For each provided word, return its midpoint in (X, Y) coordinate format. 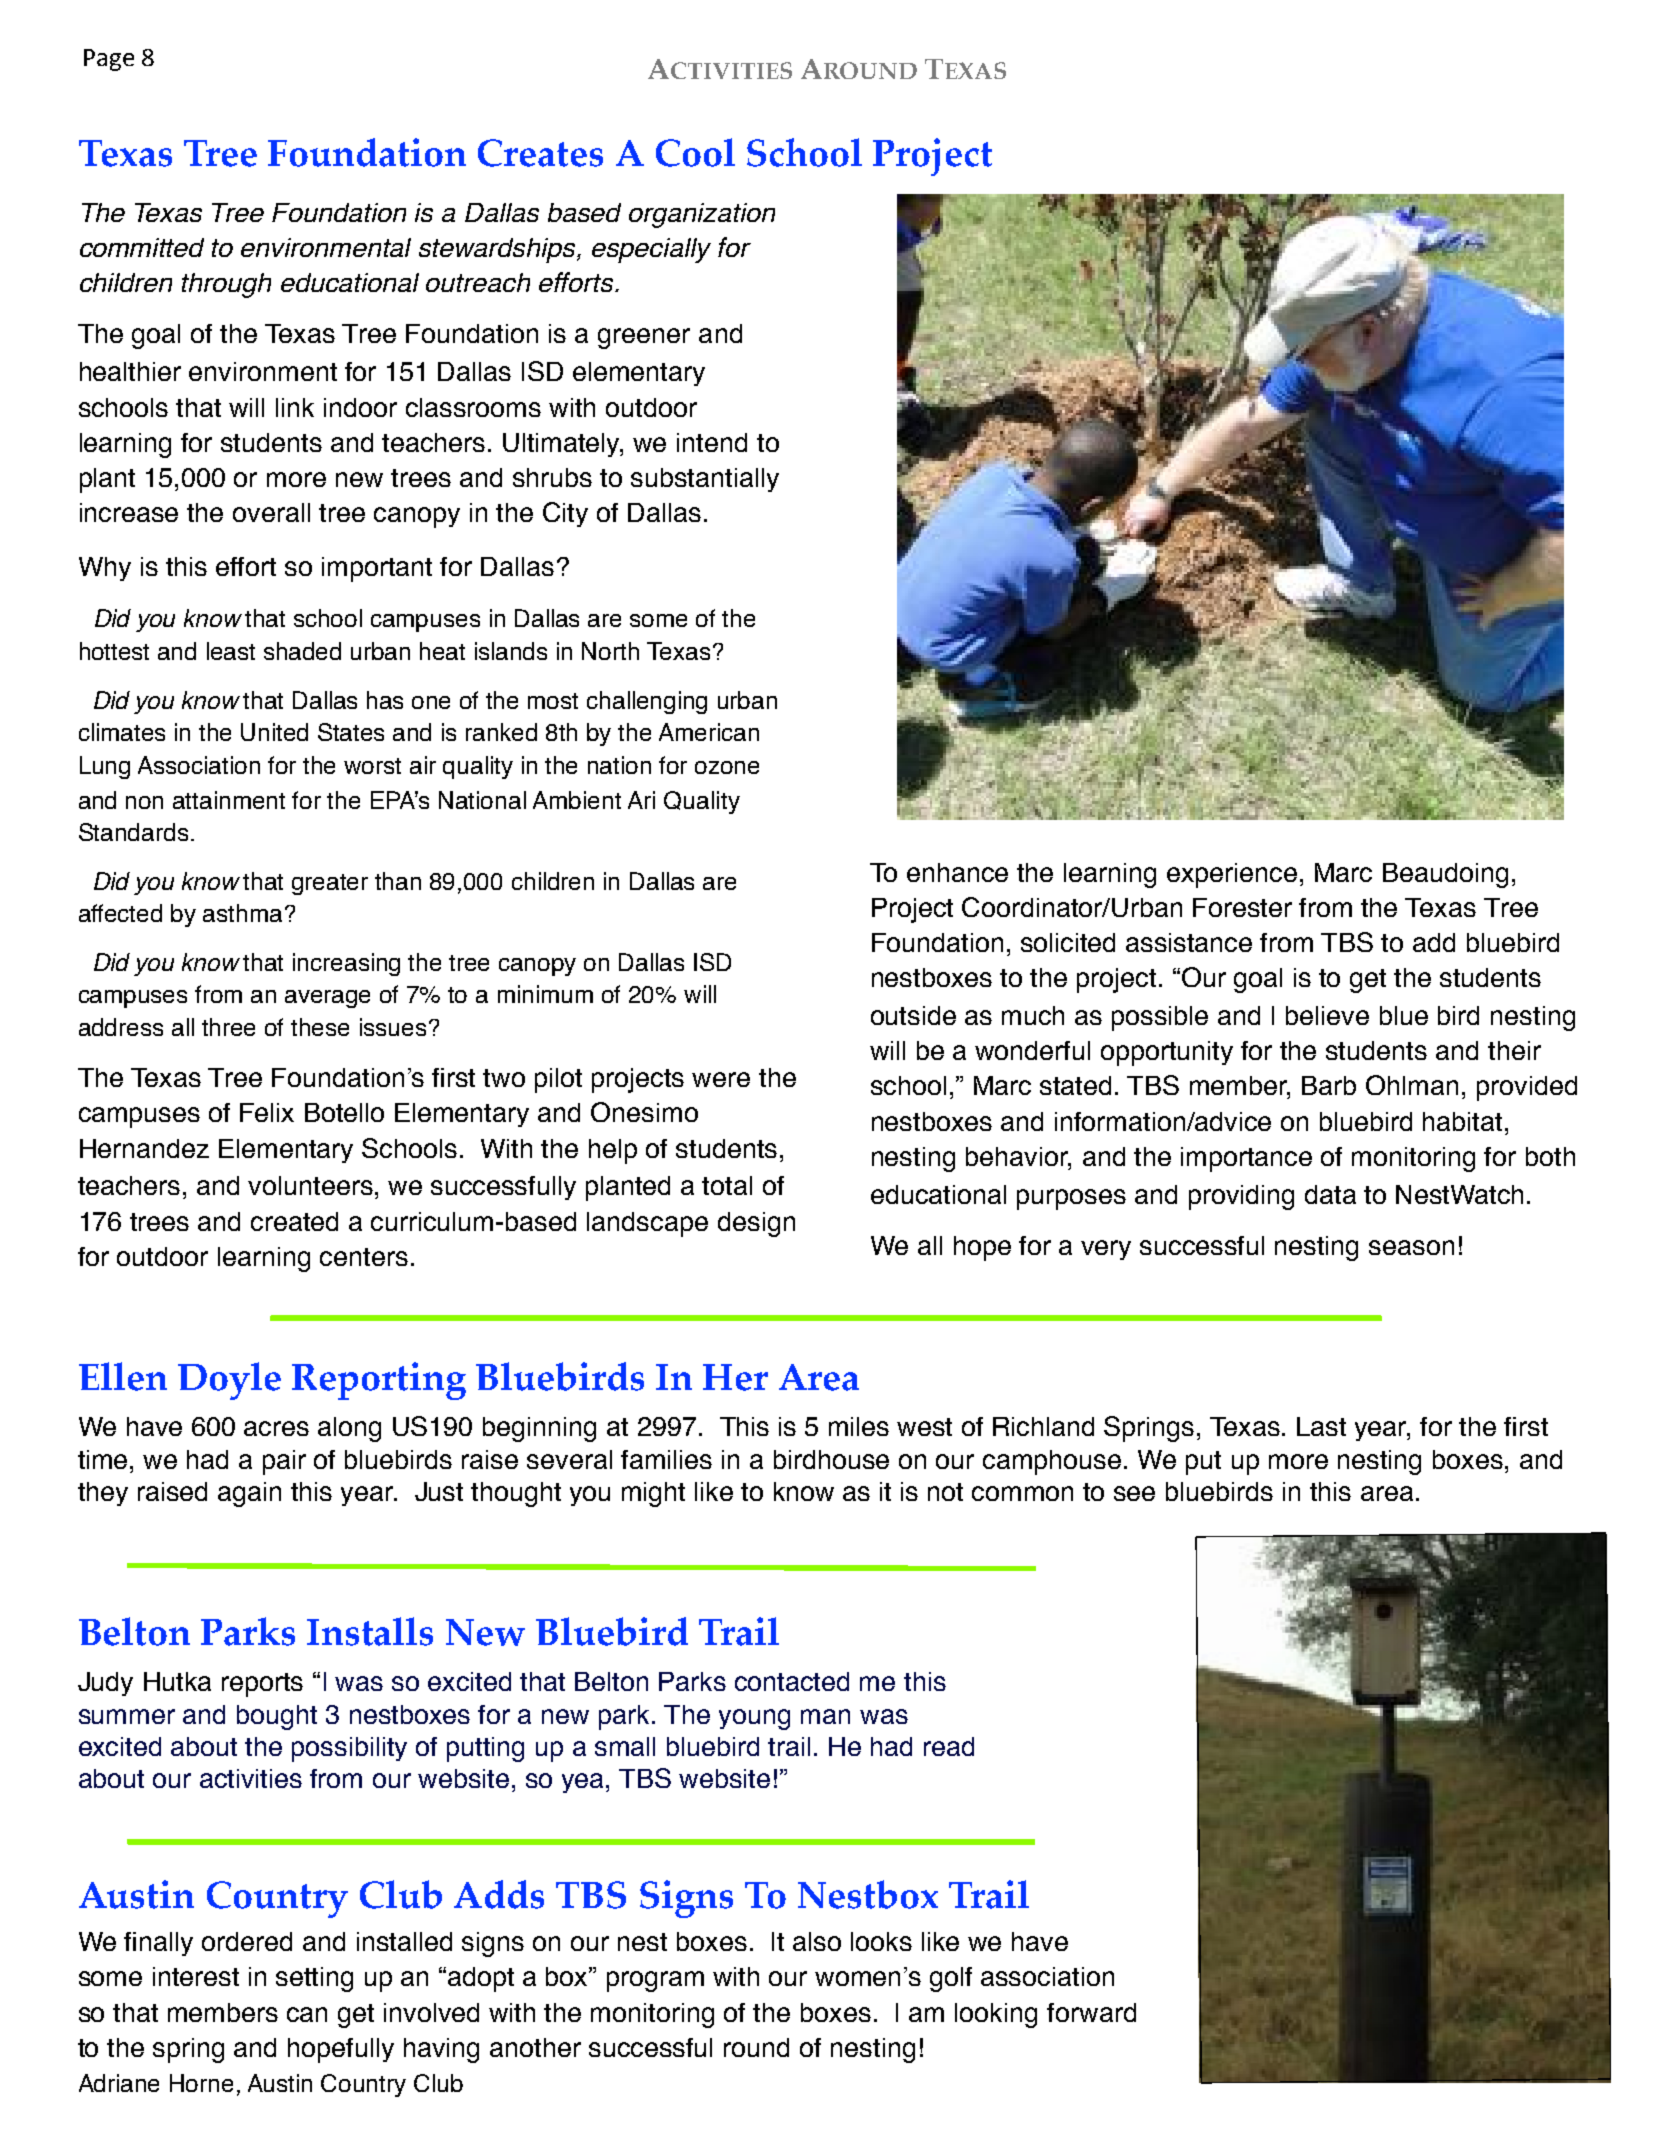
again (249, 1494)
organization (702, 215)
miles (859, 1426)
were (721, 1079)
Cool (695, 152)
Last (1321, 1426)
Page (109, 60)
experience (1232, 875)
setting (314, 1979)
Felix (267, 1112)
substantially (705, 480)
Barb (1329, 1085)
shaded (302, 651)
